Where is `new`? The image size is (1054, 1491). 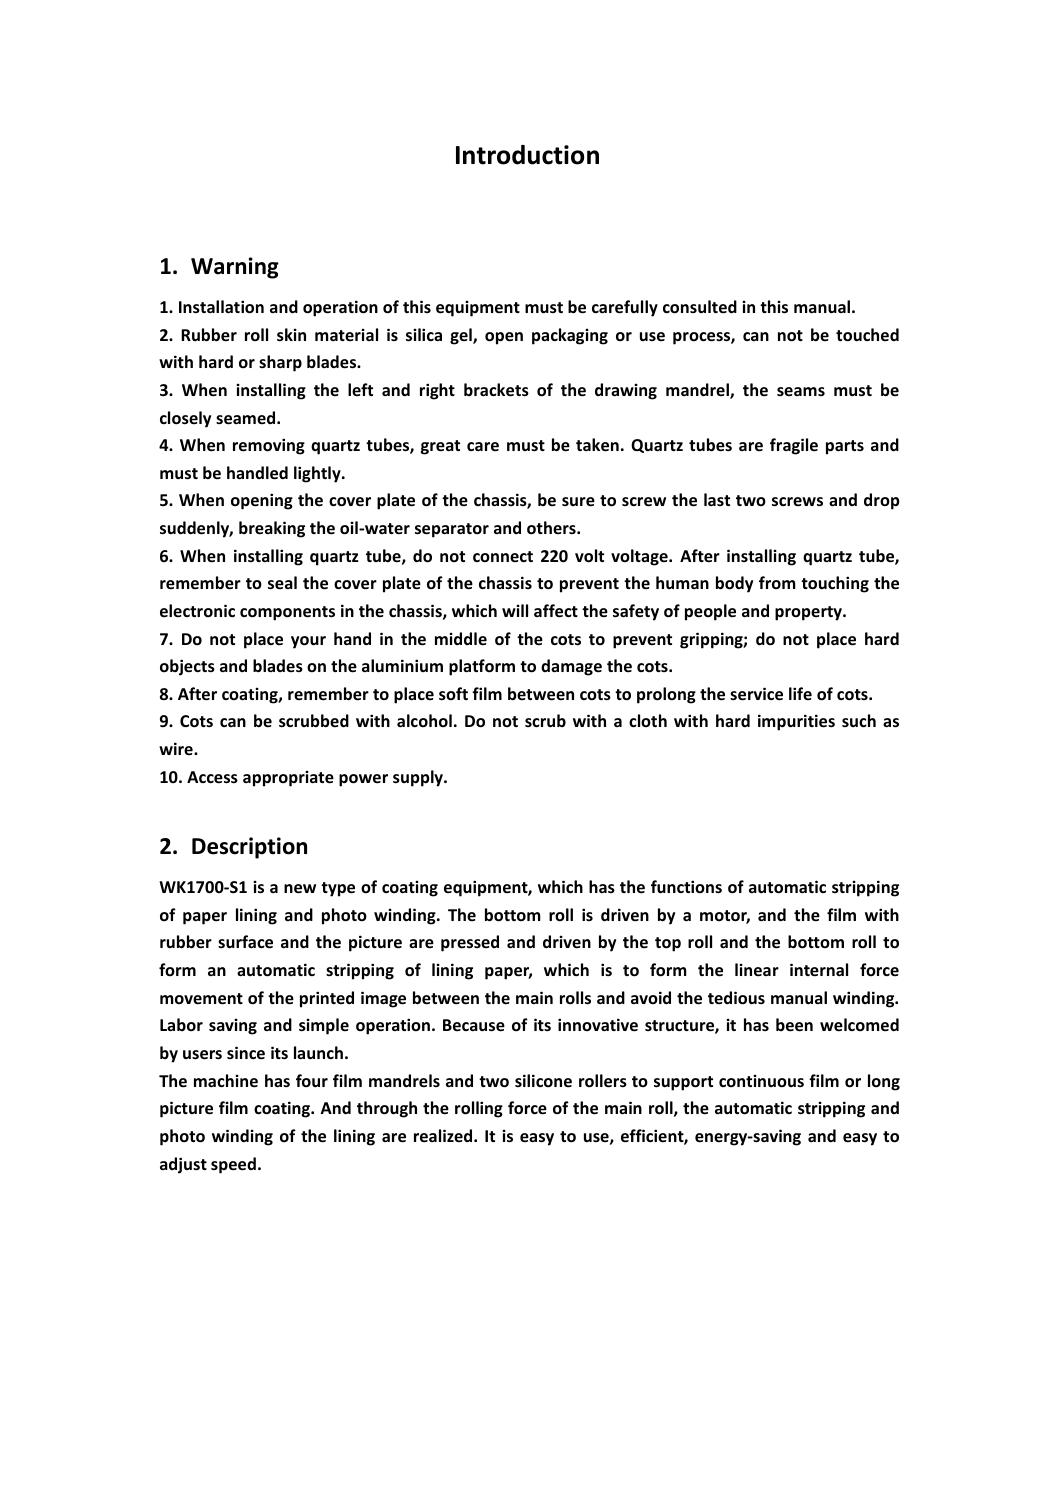 new is located at coordinates (300, 889).
